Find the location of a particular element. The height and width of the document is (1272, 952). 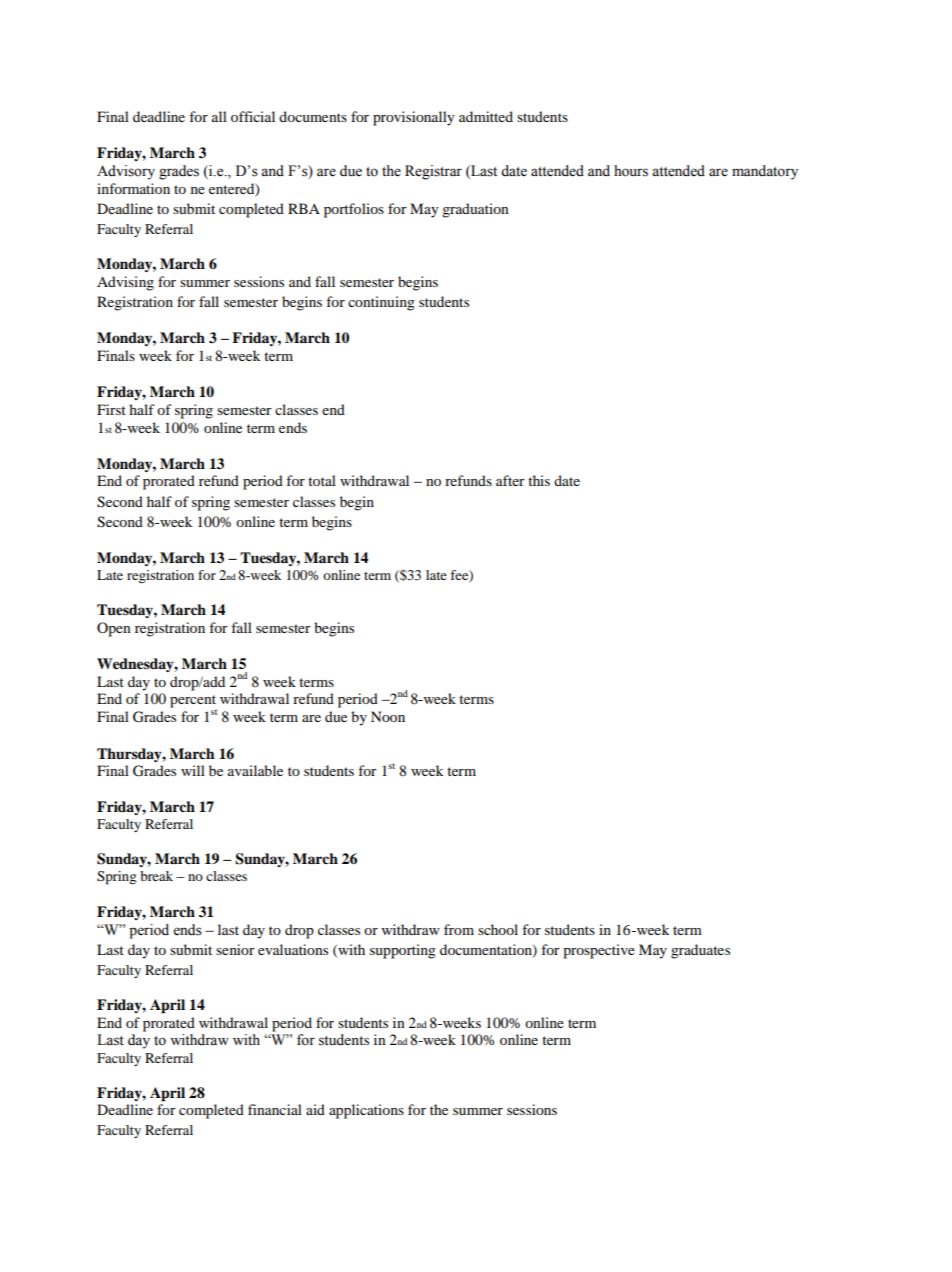

this is located at coordinates (539, 480).
